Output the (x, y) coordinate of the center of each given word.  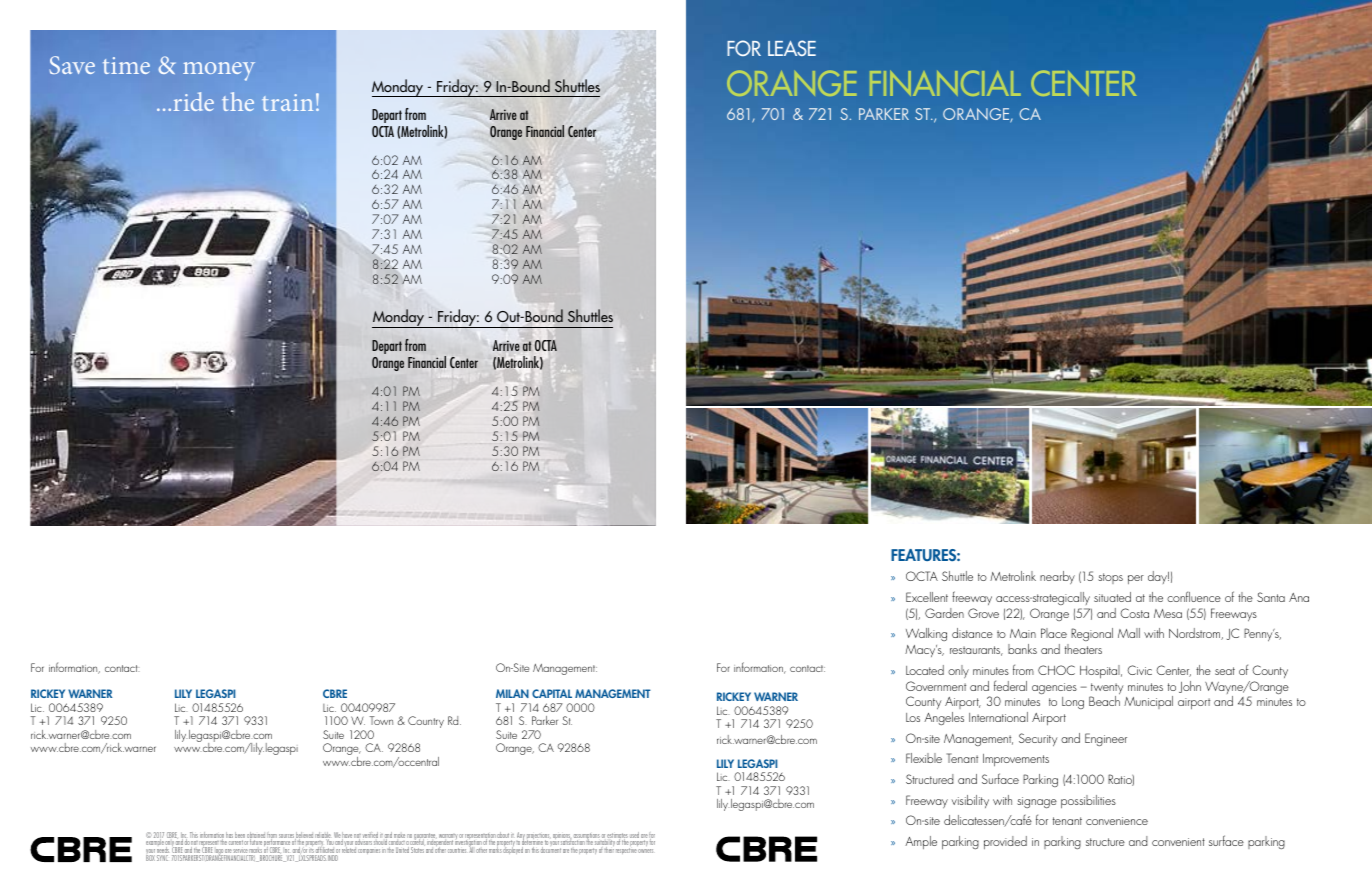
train (287, 102)
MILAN (512, 693)
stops (1110, 578)
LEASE (792, 48)
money (219, 71)
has (229, 835)
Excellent (927, 597)
